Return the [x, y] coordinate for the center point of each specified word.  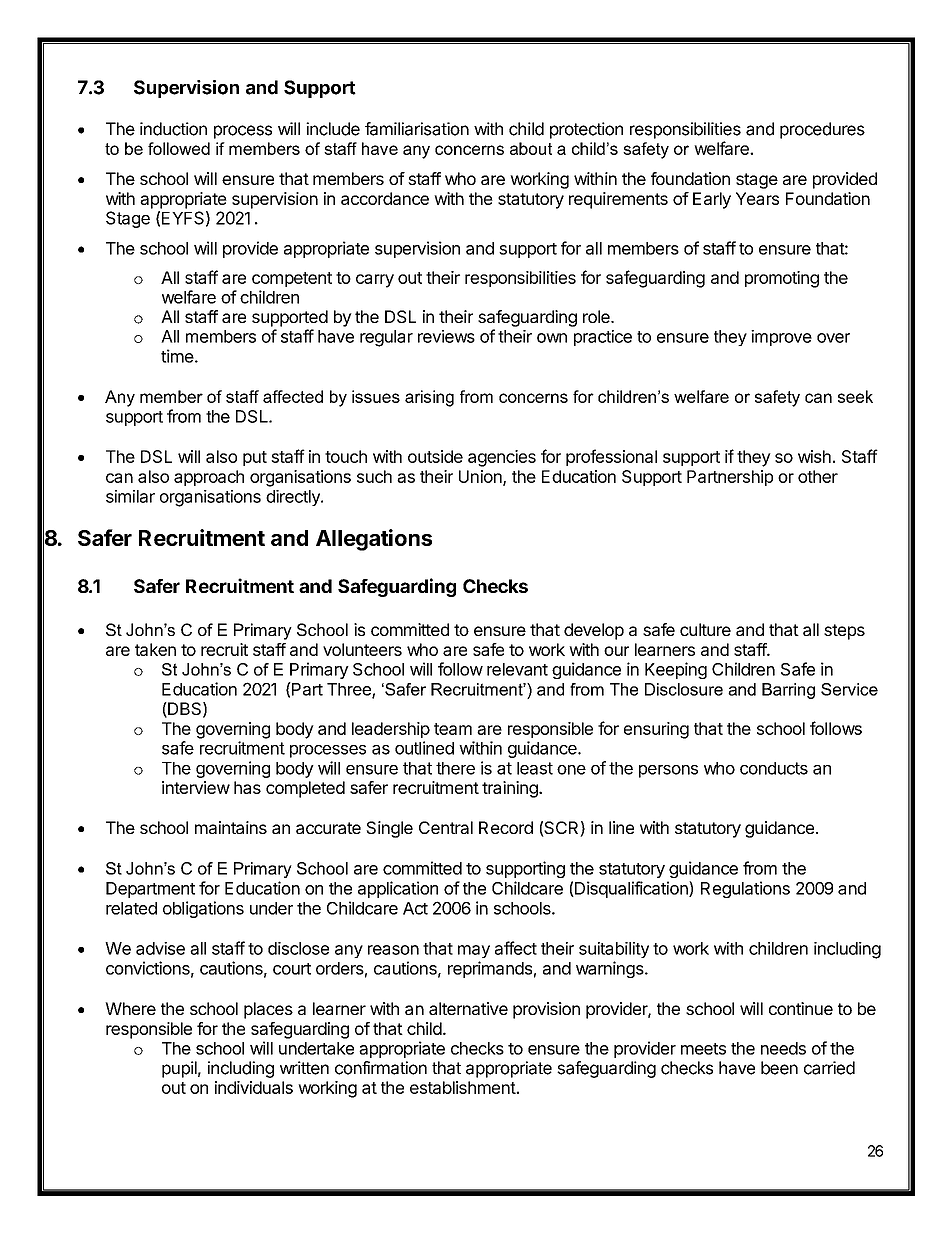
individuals [254, 1087]
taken [155, 649]
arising [429, 398]
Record [506, 827]
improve [781, 338]
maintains [231, 827]
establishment [463, 1087]
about [531, 148]
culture [705, 629]
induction [173, 129]
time [177, 356]
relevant [517, 669]
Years [757, 198]
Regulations [745, 889]
